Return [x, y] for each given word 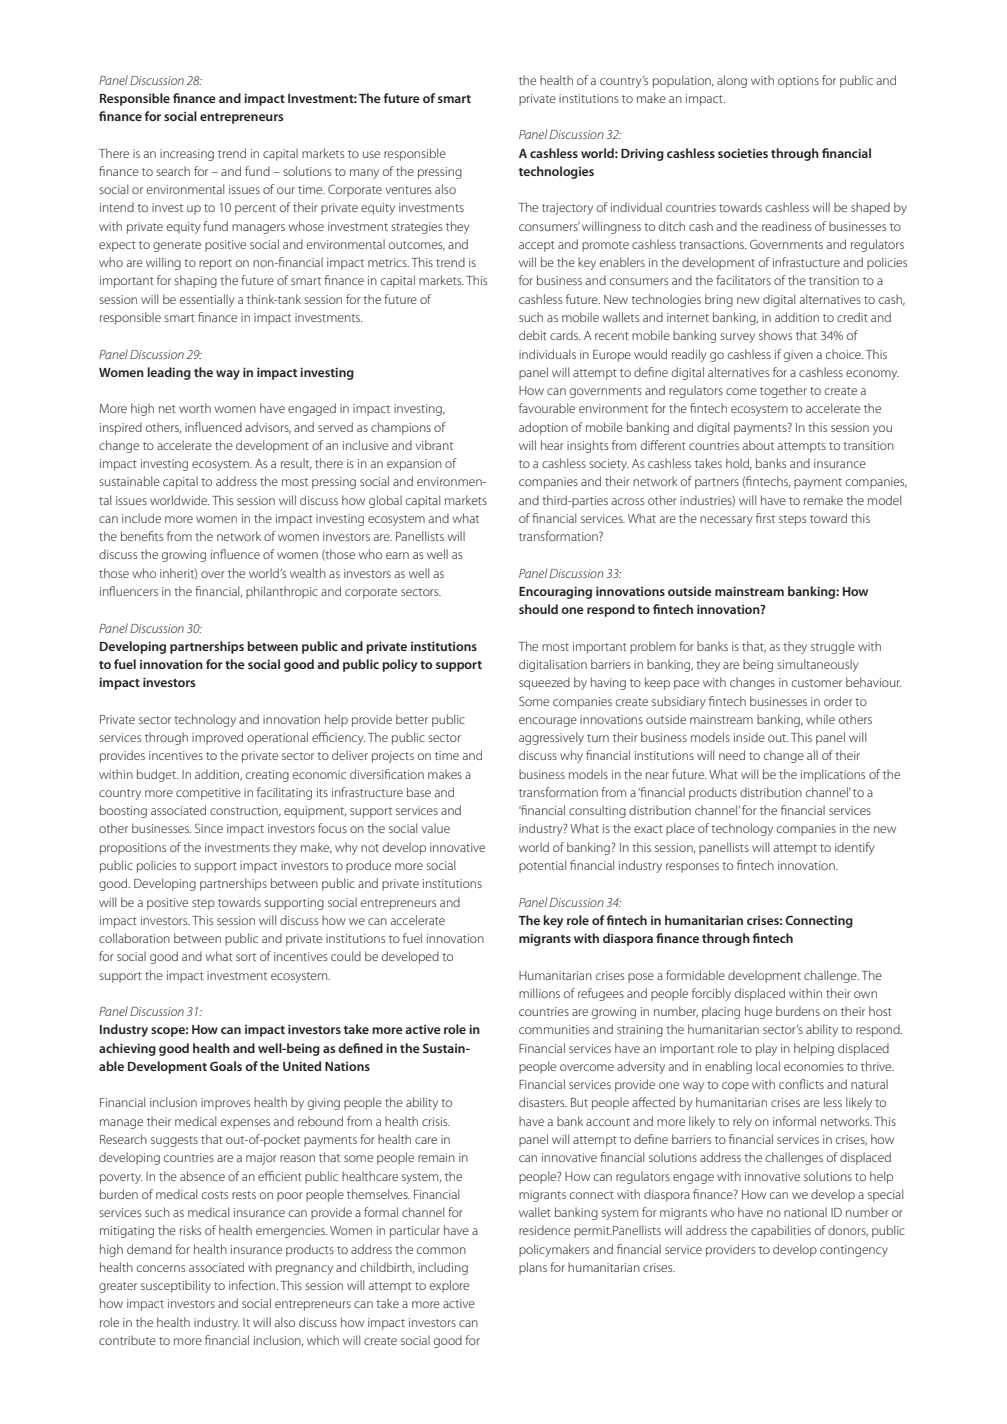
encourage [548, 722]
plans [533, 1268]
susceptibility [176, 1286]
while [820, 719]
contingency [854, 1251]
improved [217, 738]
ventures [408, 190]
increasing [187, 155]
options [798, 82]
